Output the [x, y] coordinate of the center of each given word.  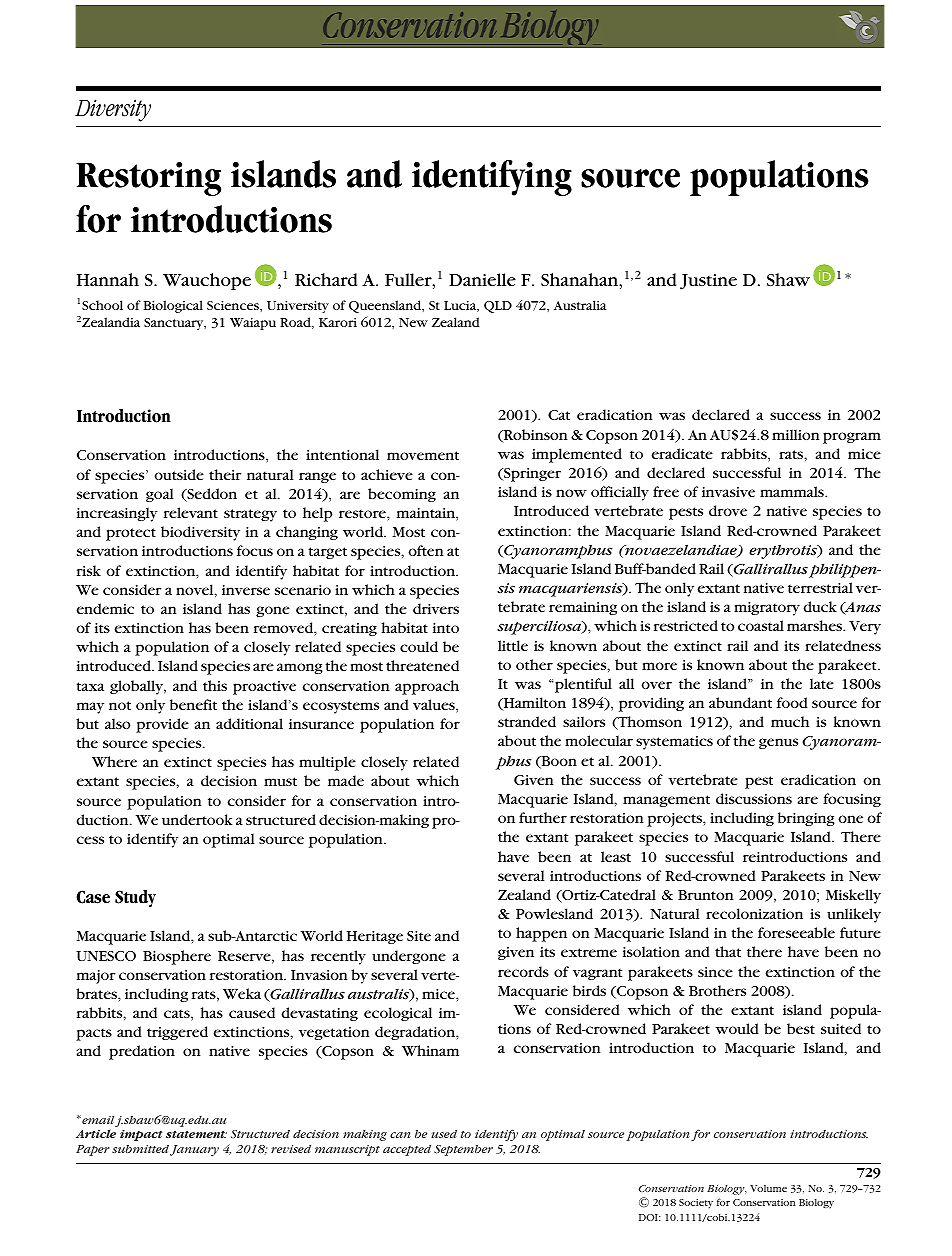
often [425, 550]
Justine [708, 282]
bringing [806, 819]
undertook [197, 819]
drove [728, 510]
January [194, 1150]
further [543, 817]
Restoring [148, 179]
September [463, 1150]
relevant [191, 512]
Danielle [482, 279]
